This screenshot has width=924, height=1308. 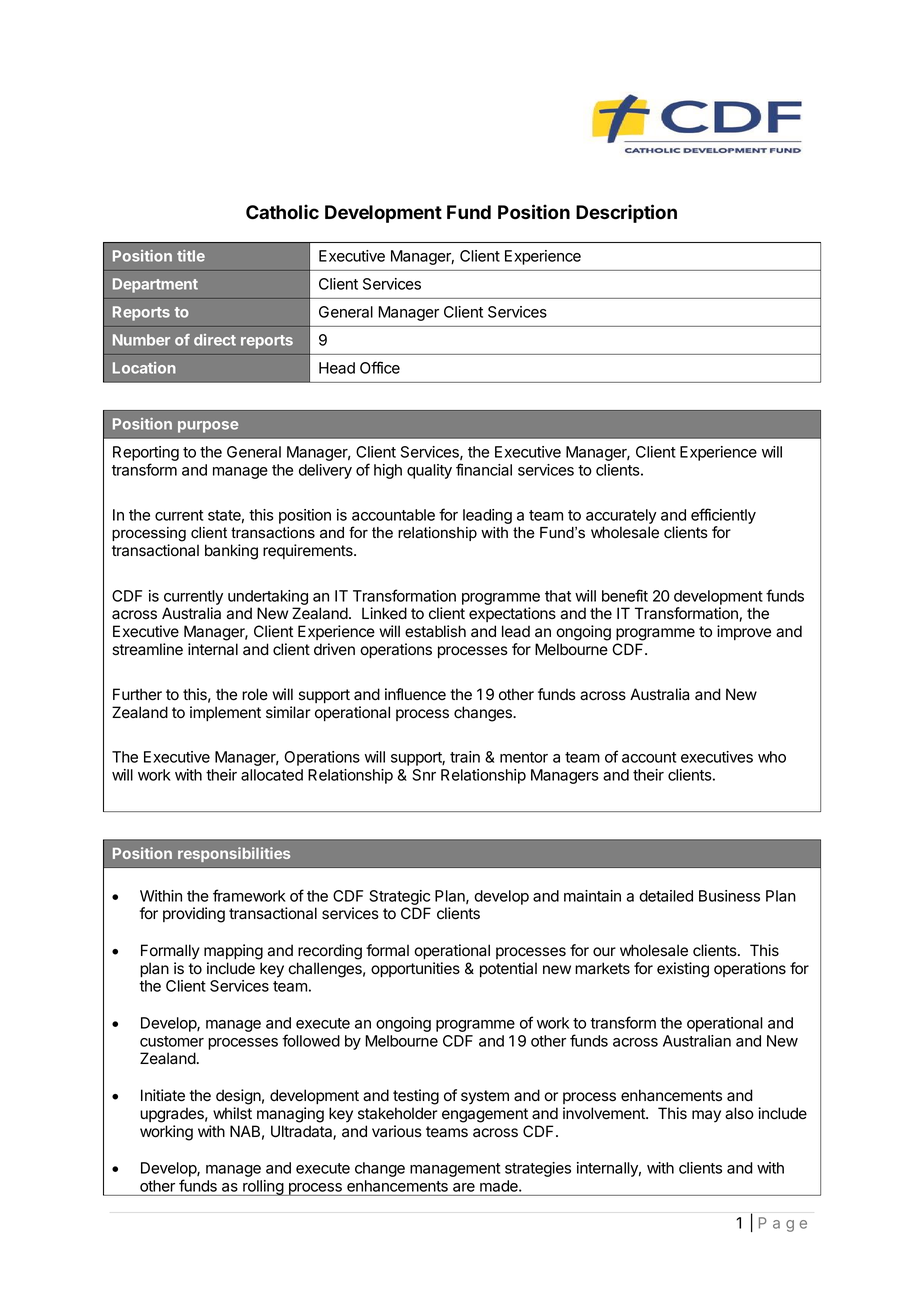 I want to click on whilst, so click(x=232, y=1113).
